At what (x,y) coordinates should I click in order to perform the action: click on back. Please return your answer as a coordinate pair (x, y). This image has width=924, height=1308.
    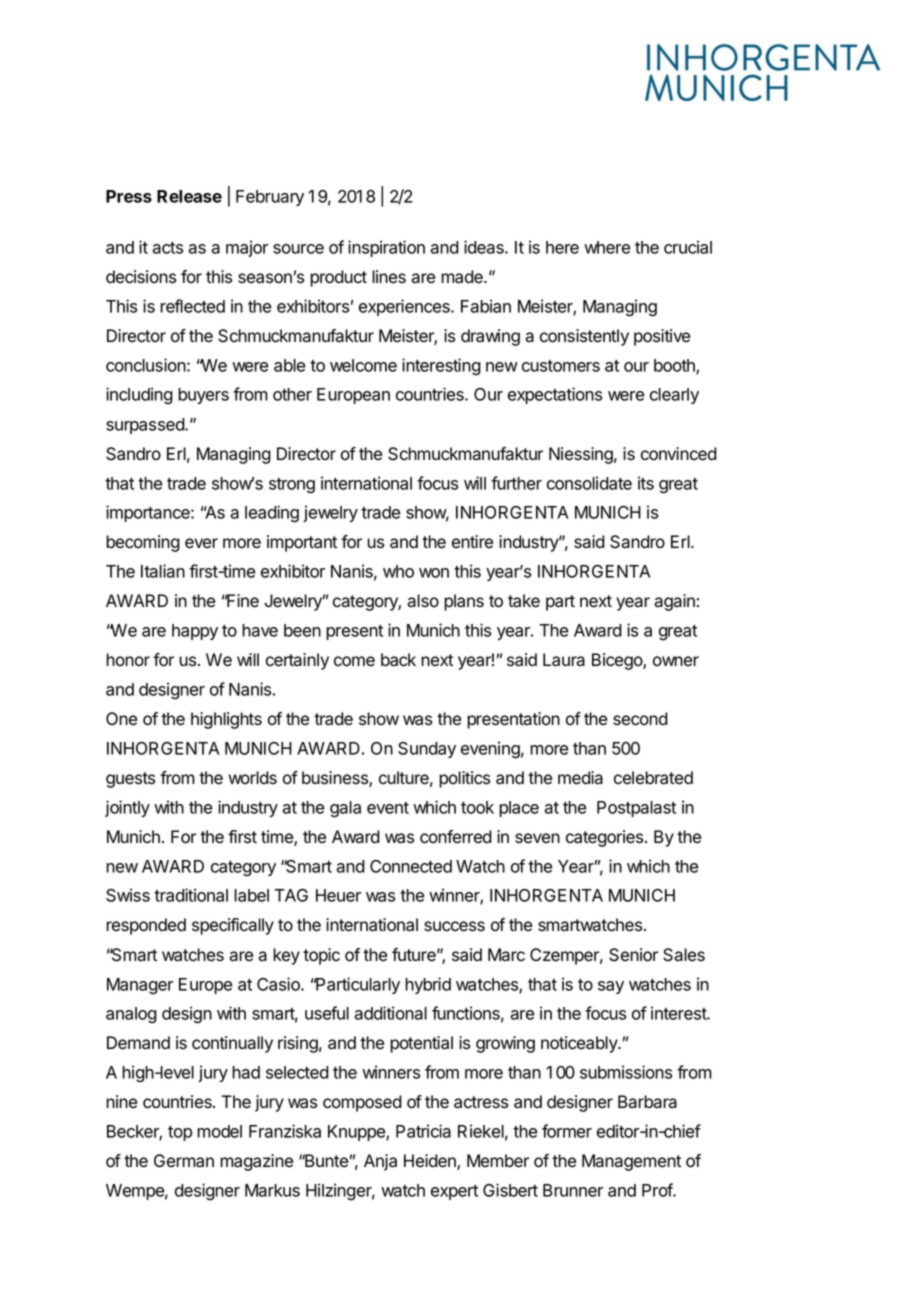
    Looking at the image, I should click on (398, 660).
